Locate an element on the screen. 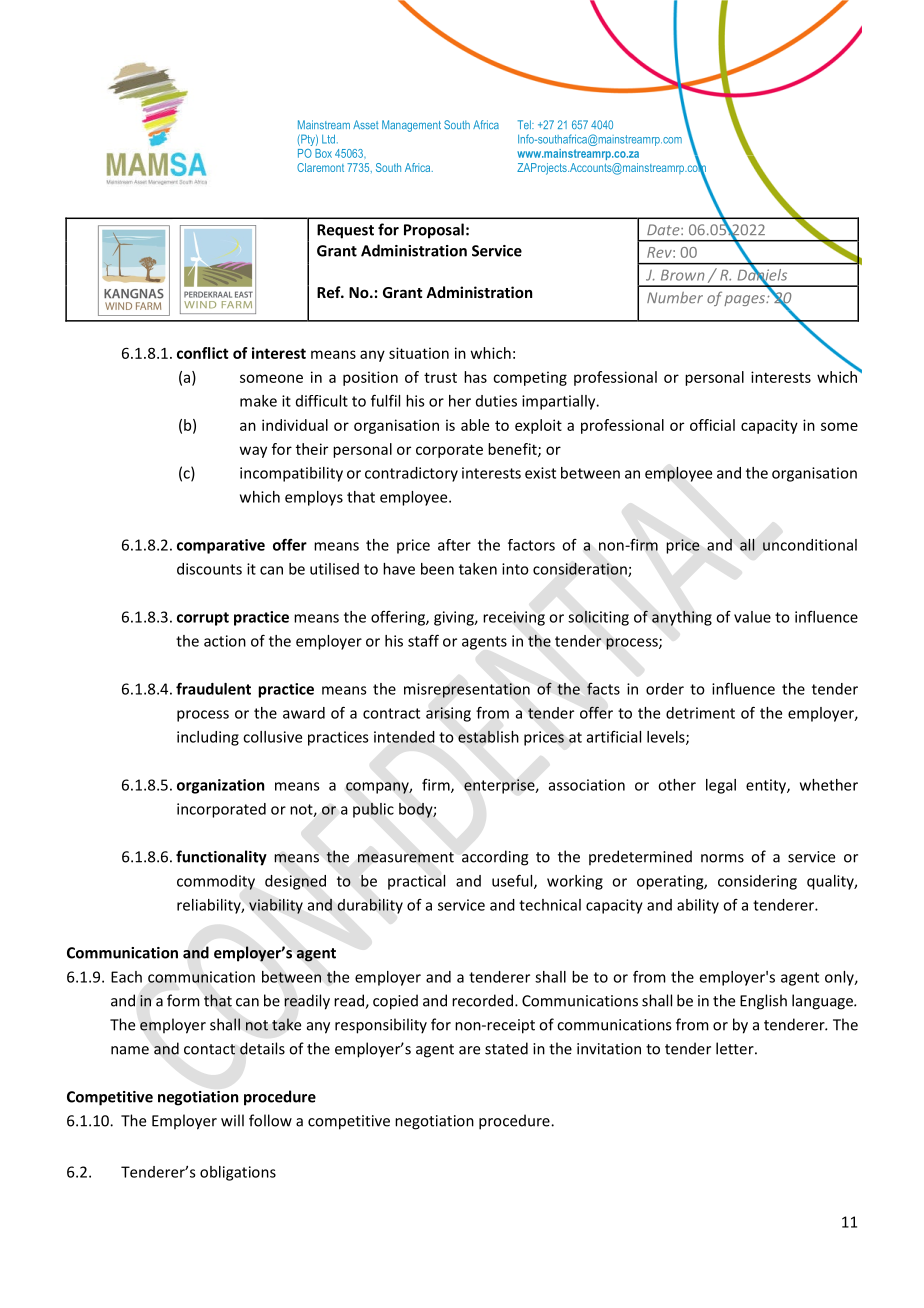 The width and height of the screenshot is (924, 1308). make is located at coordinates (258, 401).
